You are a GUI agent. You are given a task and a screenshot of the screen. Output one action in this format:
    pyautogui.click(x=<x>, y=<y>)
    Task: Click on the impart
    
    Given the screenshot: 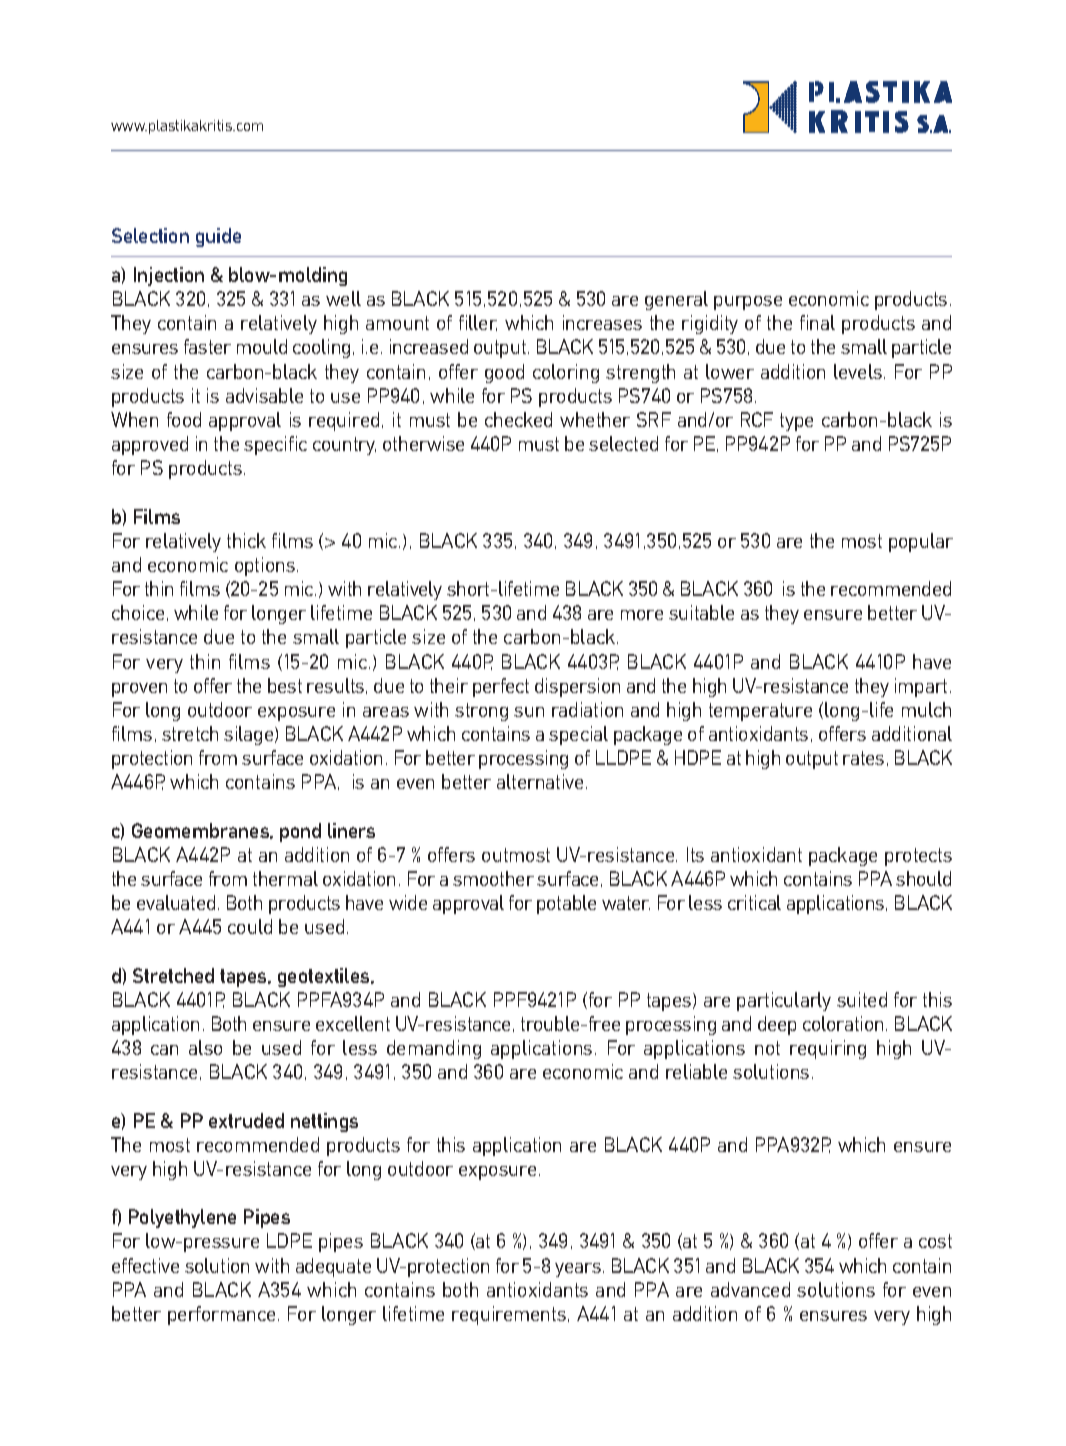 What is the action you would take?
    pyautogui.click(x=921, y=687)
